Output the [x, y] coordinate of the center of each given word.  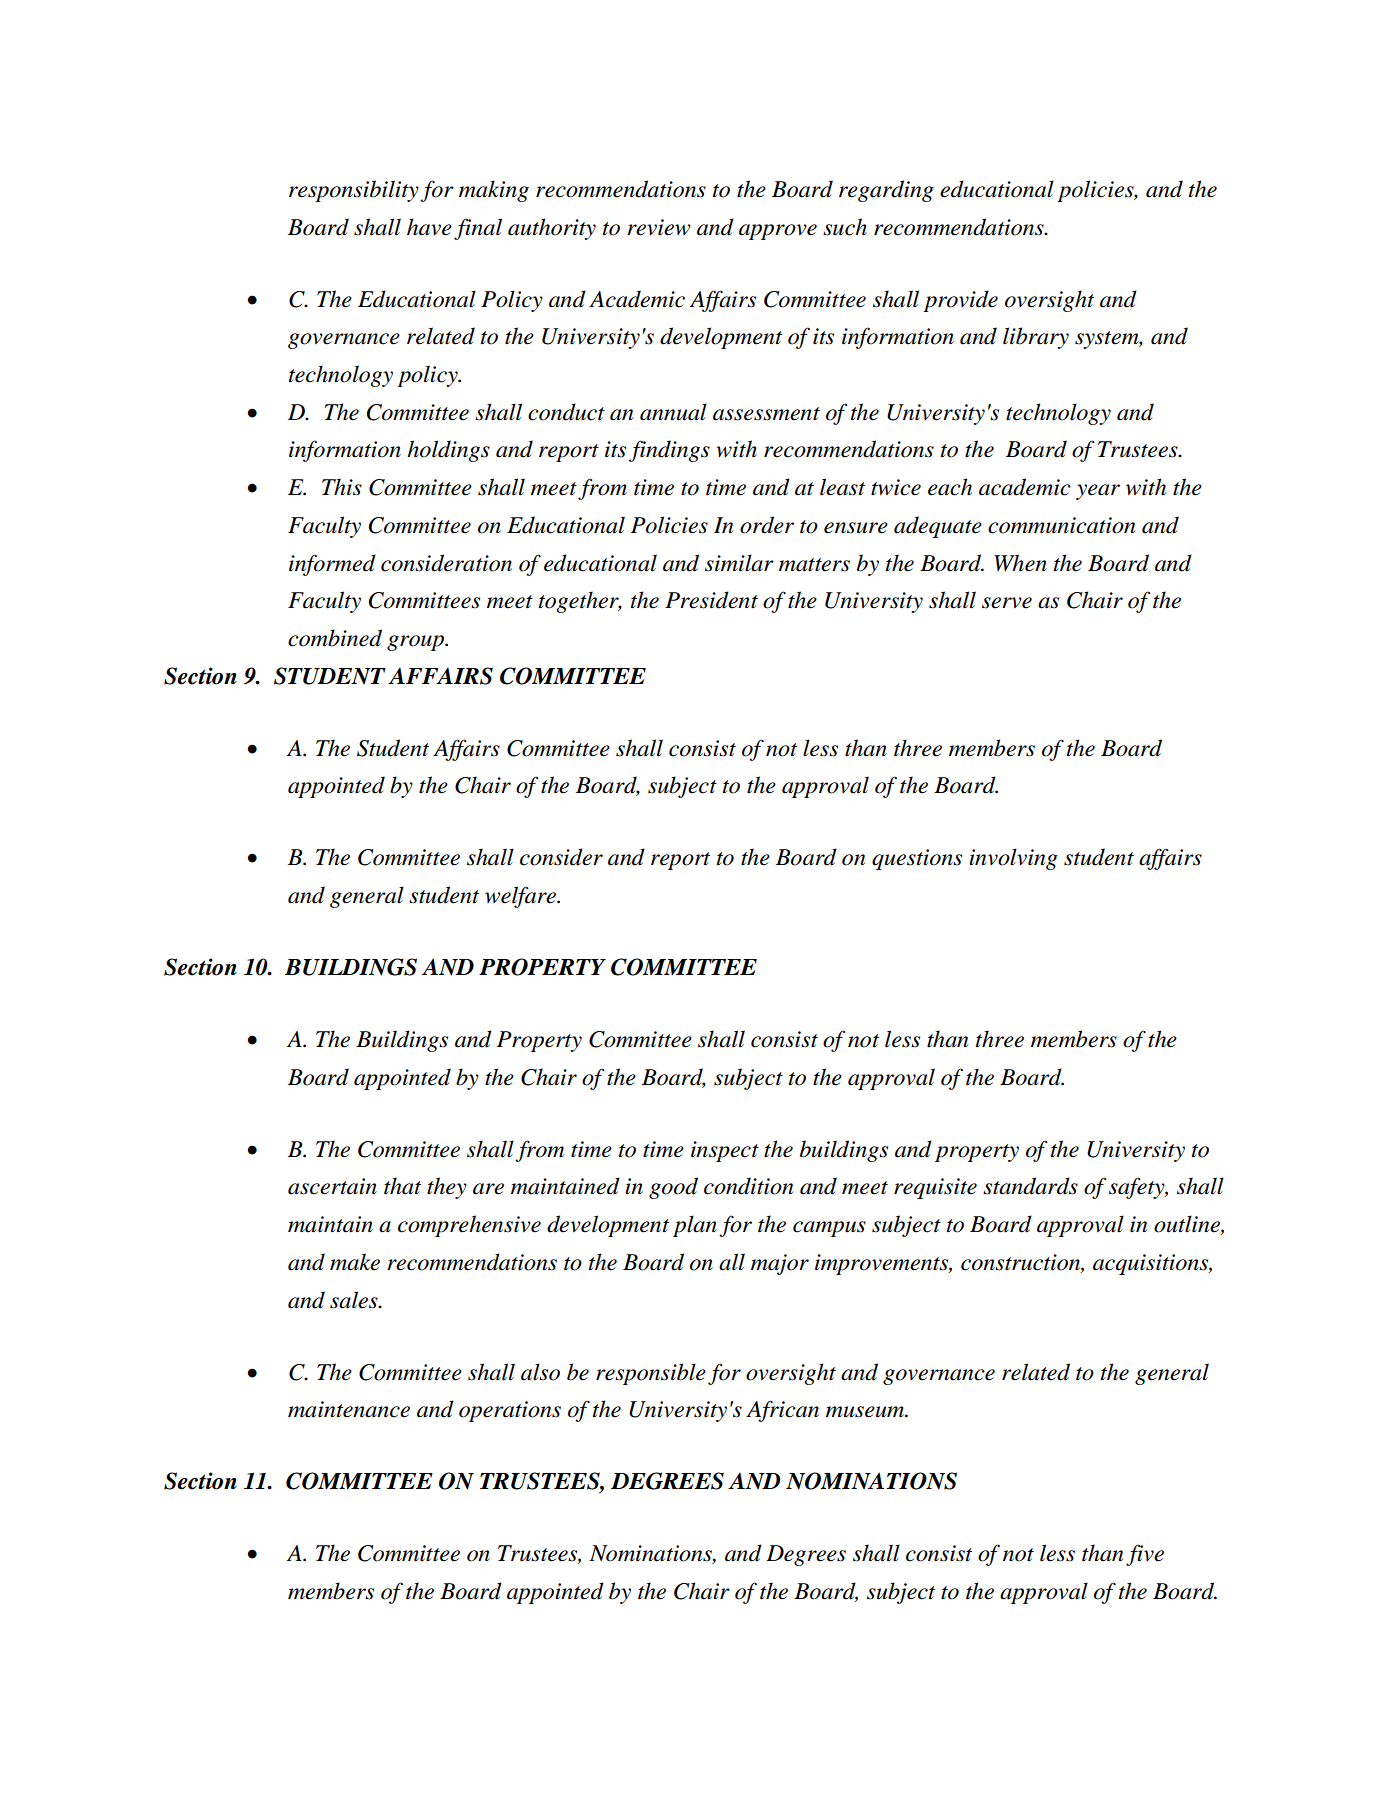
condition [748, 1186]
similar [739, 563]
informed [332, 565]
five [1145, 1555]
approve [778, 232]
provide [960, 301]
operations [510, 1411]
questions [917, 859]
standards [1030, 1186]
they [447, 1188]
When [1020, 563]
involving [1013, 859]
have [429, 227]
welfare [521, 897]
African [782, 1411]
